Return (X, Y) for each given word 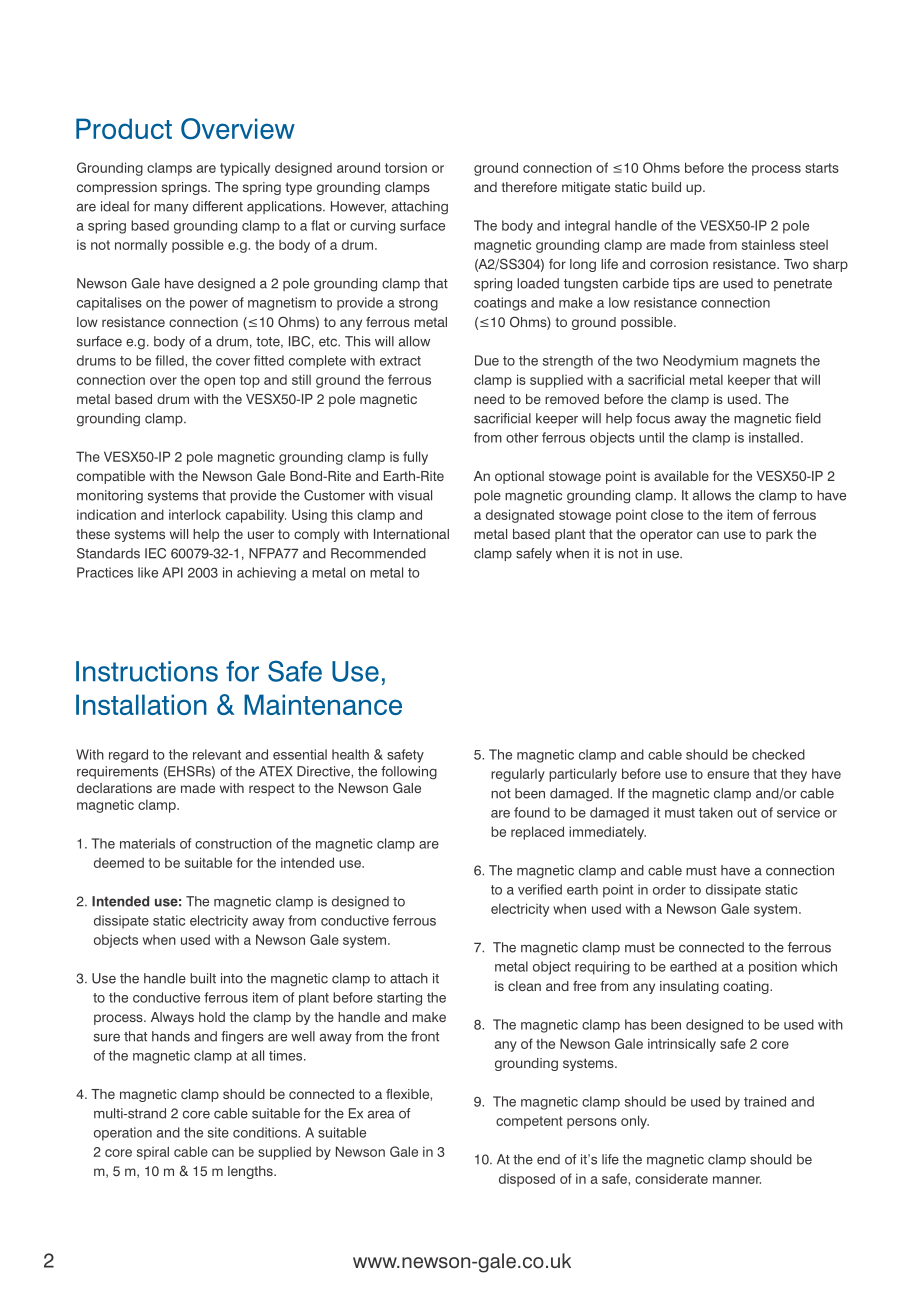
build (666, 187)
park (779, 535)
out (747, 813)
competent (529, 1122)
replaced (537, 833)
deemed (119, 862)
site (218, 1132)
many (171, 208)
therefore (529, 187)
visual (415, 495)
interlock (195, 514)
